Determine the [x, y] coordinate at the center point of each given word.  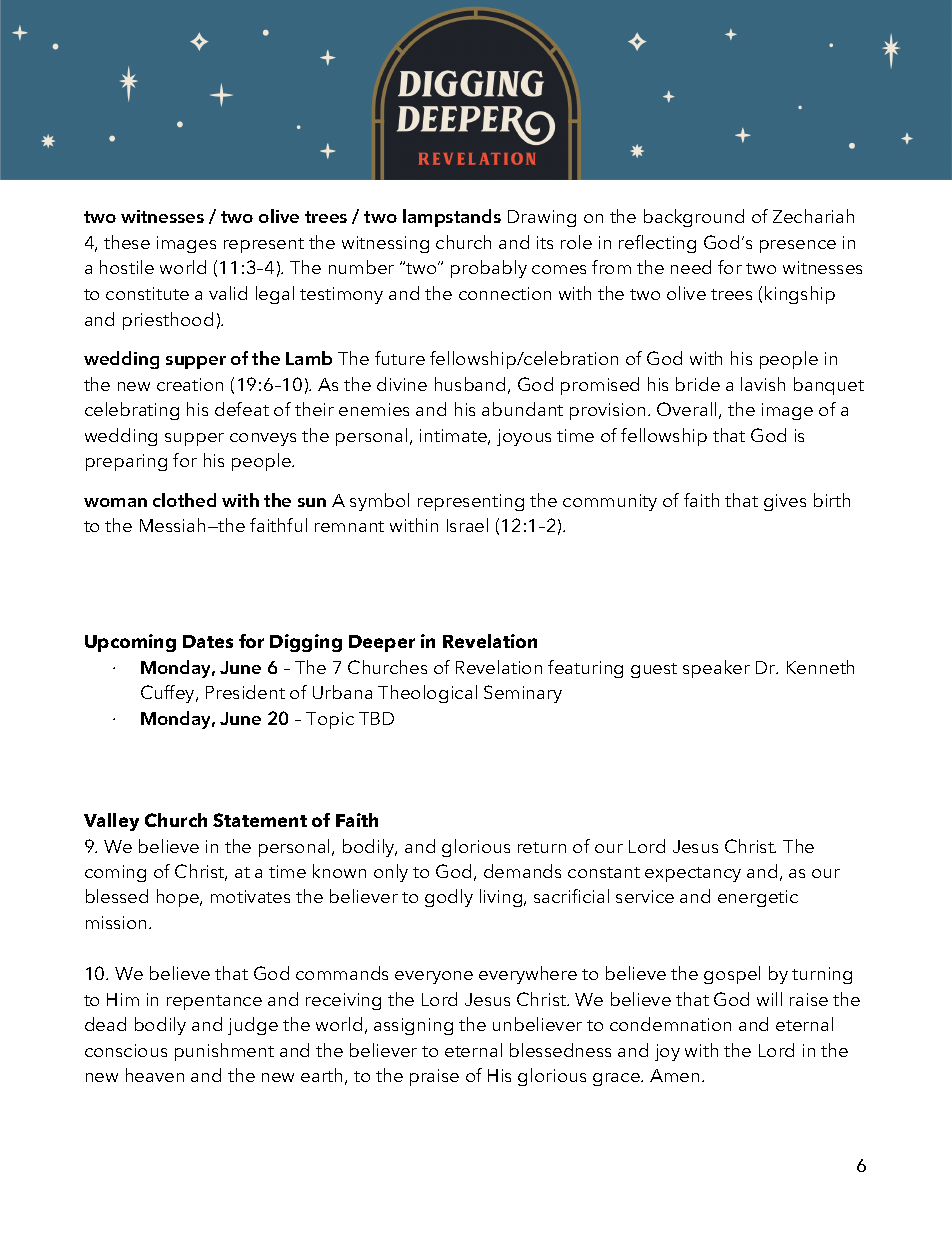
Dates [208, 641]
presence [798, 246]
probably [489, 269]
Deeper [382, 643]
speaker [716, 669]
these [127, 242]
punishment [224, 1052]
